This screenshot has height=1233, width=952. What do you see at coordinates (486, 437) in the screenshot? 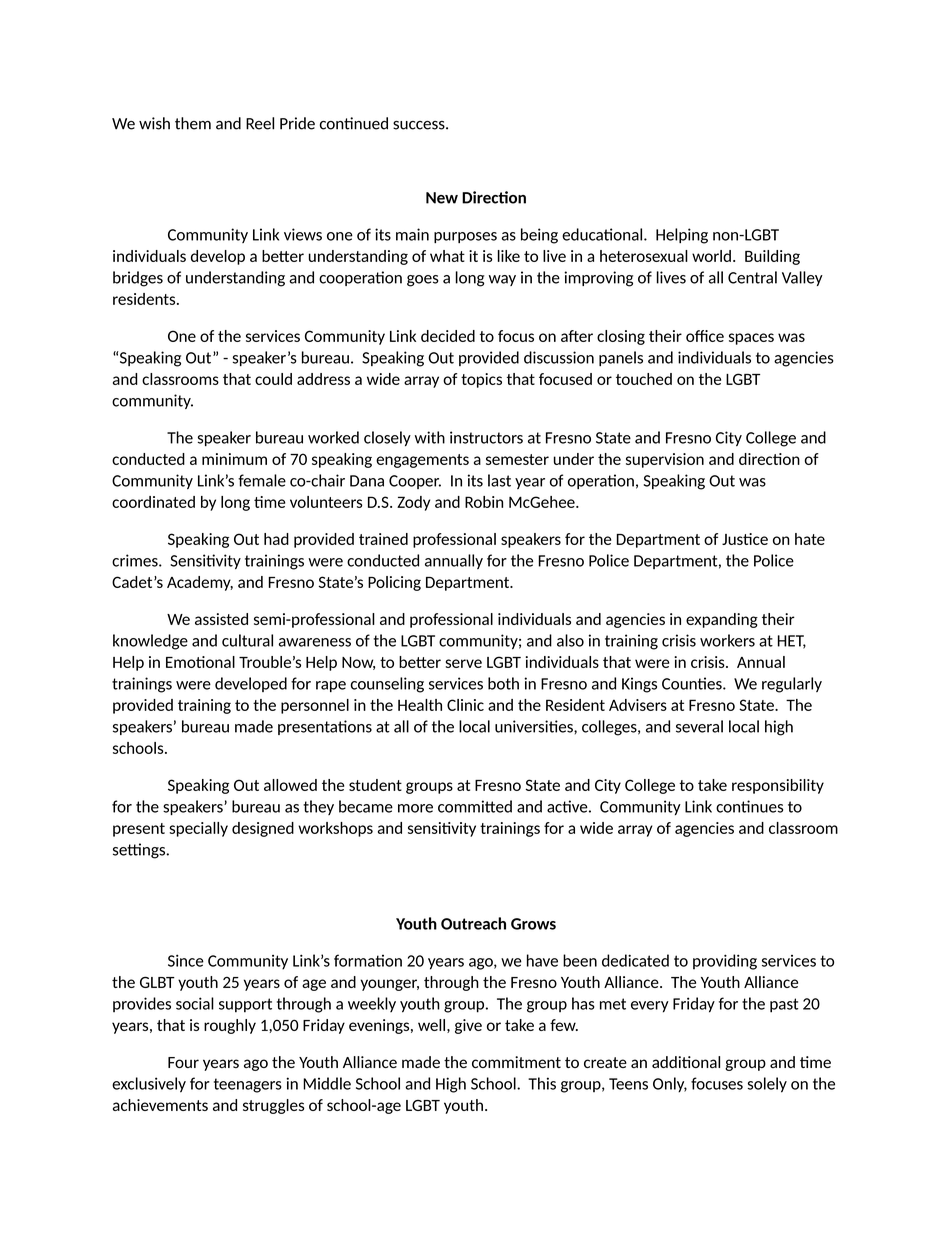
I see `instructors` at bounding box center [486, 437].
